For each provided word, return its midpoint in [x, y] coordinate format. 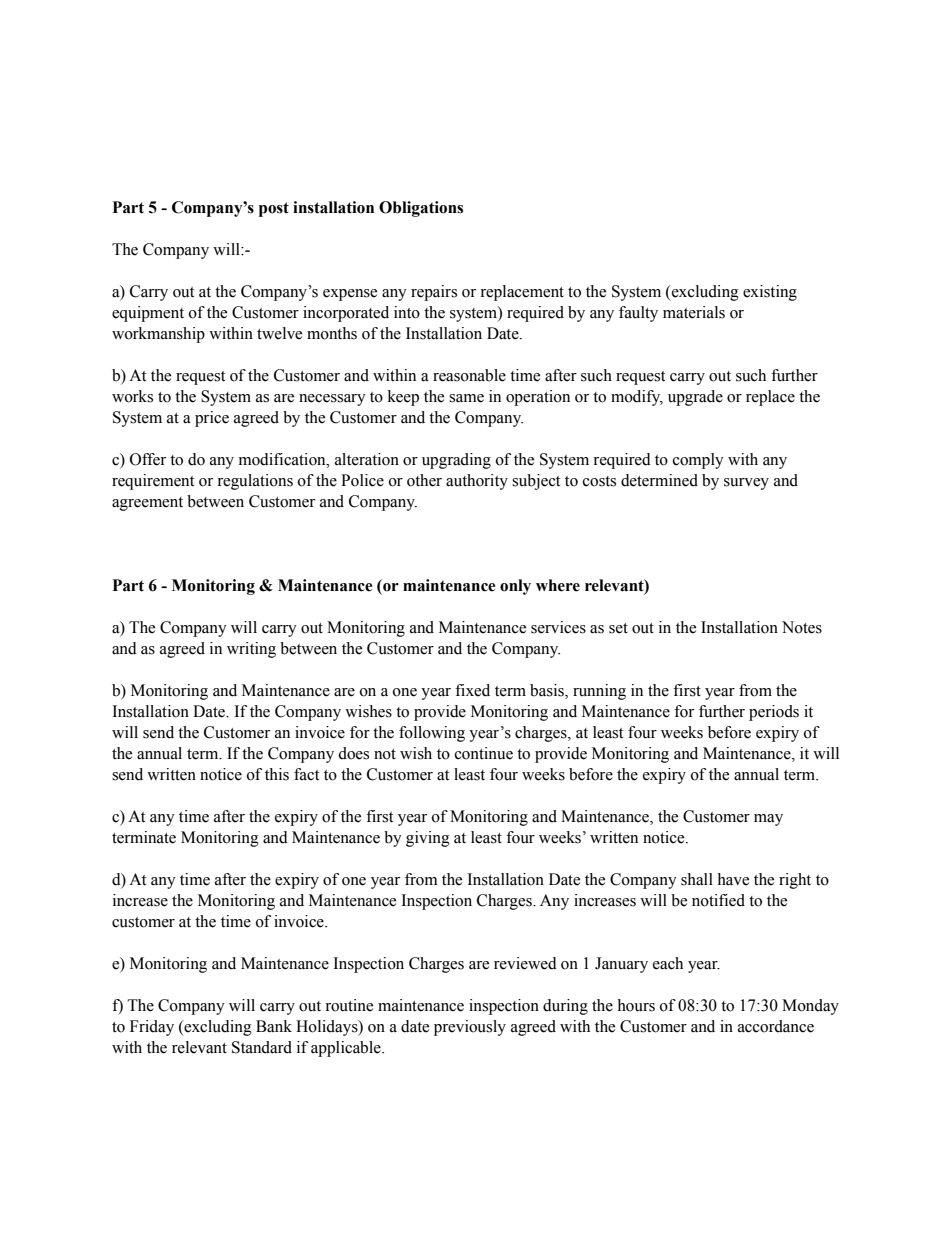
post [274, 209]
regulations [255, 482]
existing [770, 293]
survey [746, 484]
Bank [274, 1026]
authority [477, 482]
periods [774, 713]
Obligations [421, 209]
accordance [776, 1026]
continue [484, 753]
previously [470, 1028]
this [277, 774]
